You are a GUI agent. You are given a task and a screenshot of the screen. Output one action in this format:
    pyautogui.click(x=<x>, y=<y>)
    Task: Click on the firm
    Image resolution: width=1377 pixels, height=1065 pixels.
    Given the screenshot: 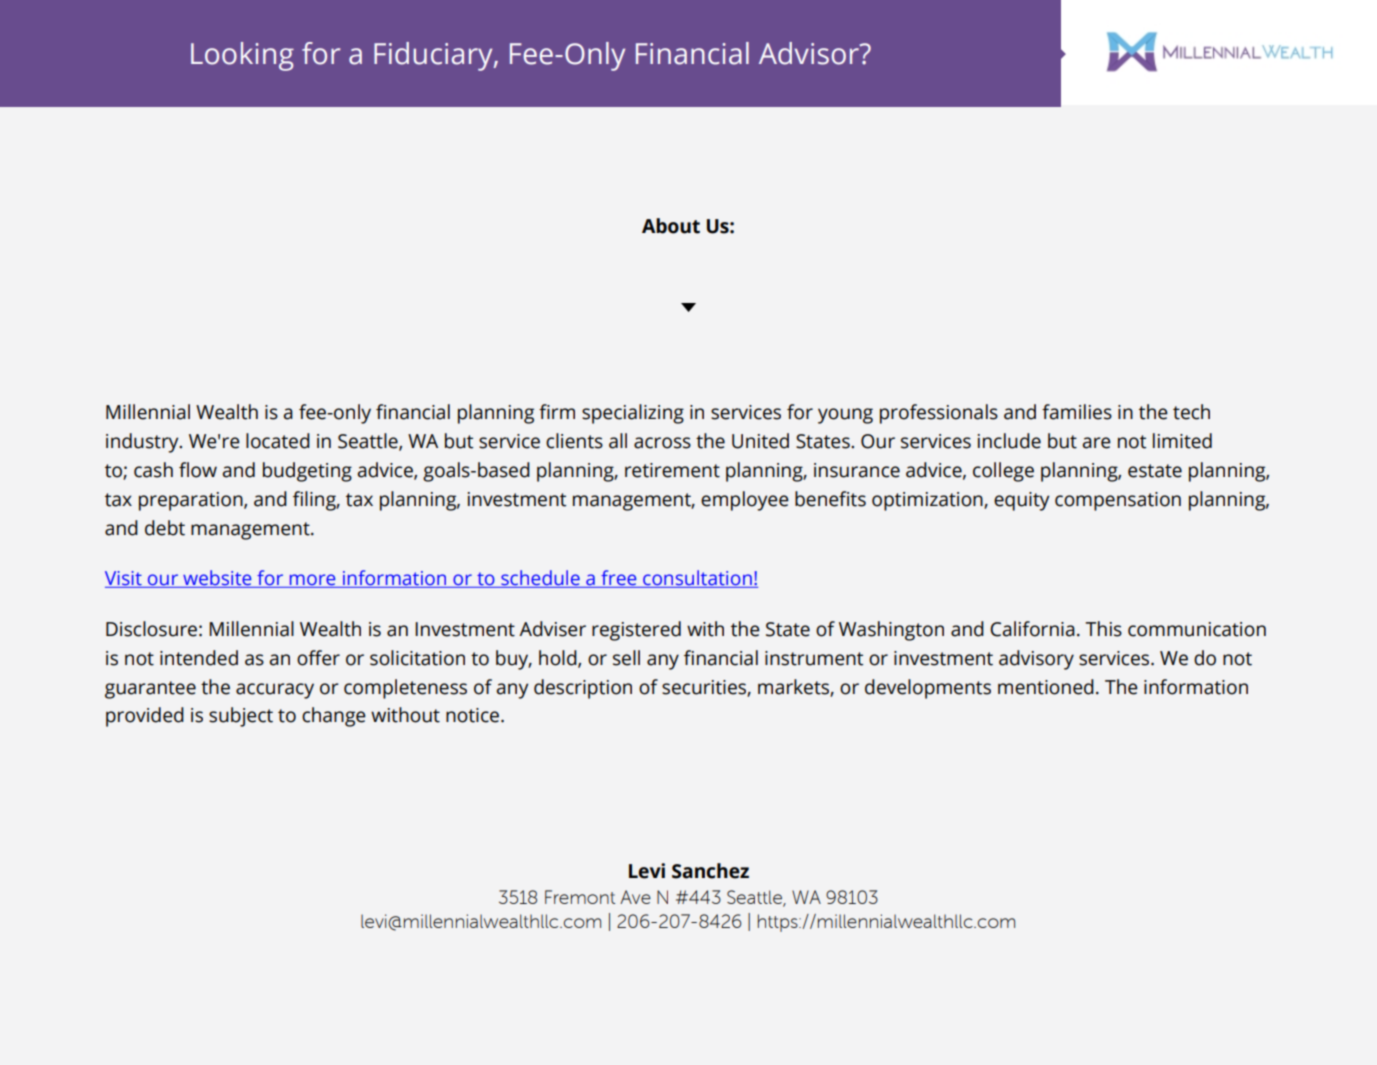 What is the action you would take?
    pyautogui.click(x=557, y=411)
